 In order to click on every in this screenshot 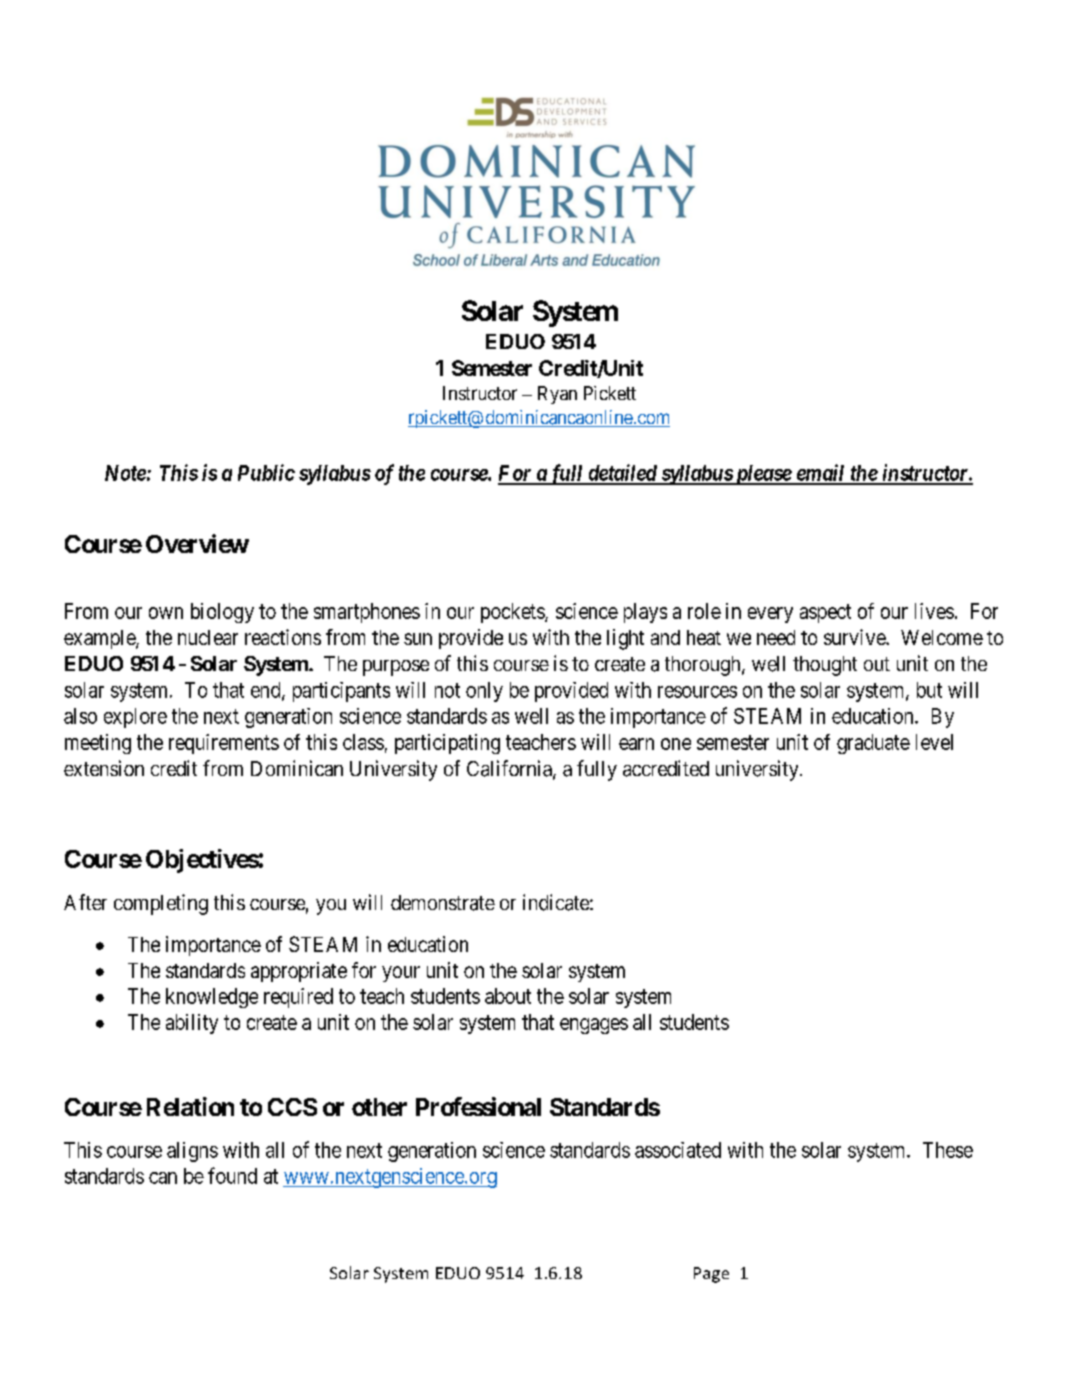, I will do `click(770, 615)`.
